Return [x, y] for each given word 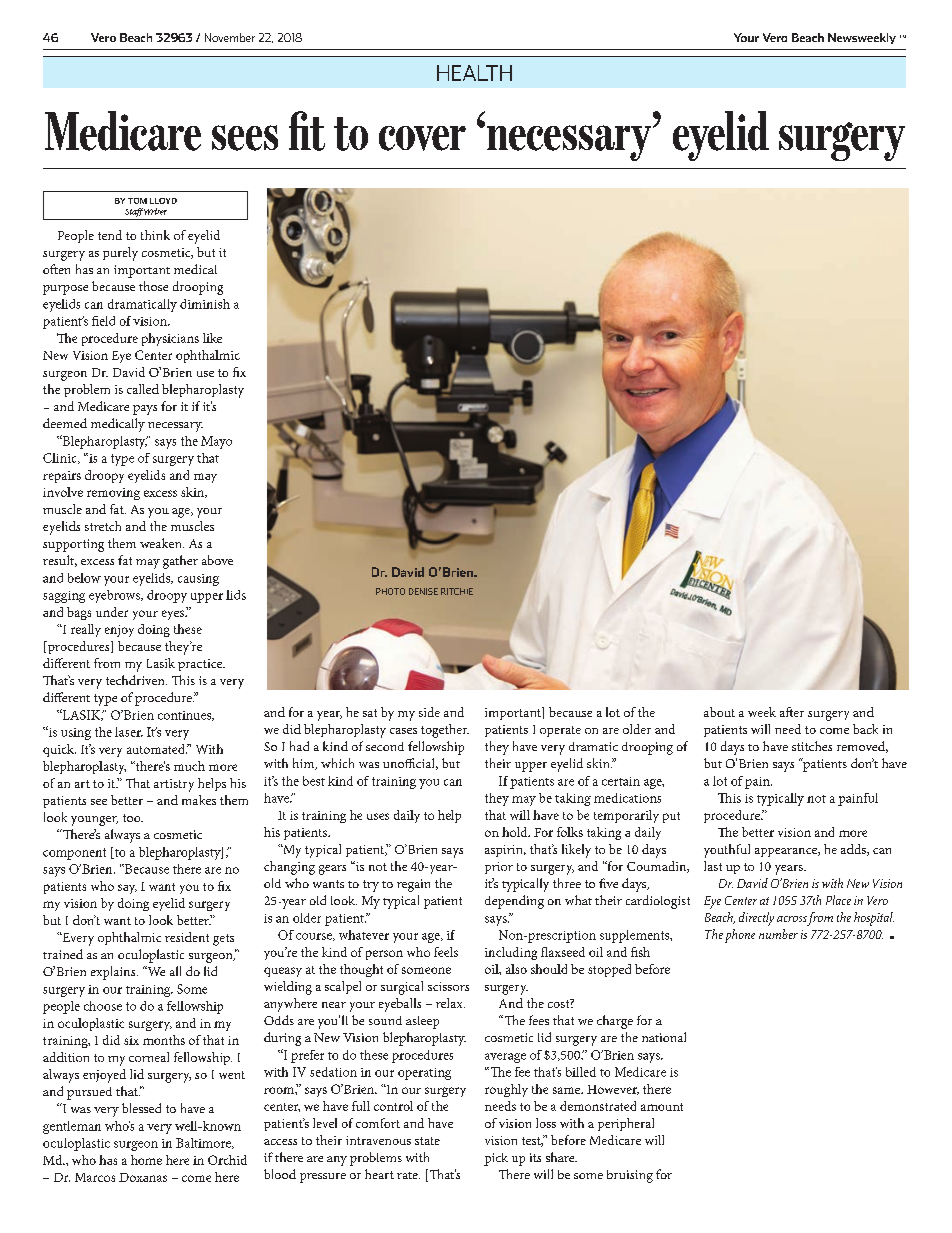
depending [514, 902]
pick [496, 1159]
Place [838, 900]
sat [370, 713]
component [74, 854]
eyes [174, 615]
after [792, 712]
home [146, 1160]
